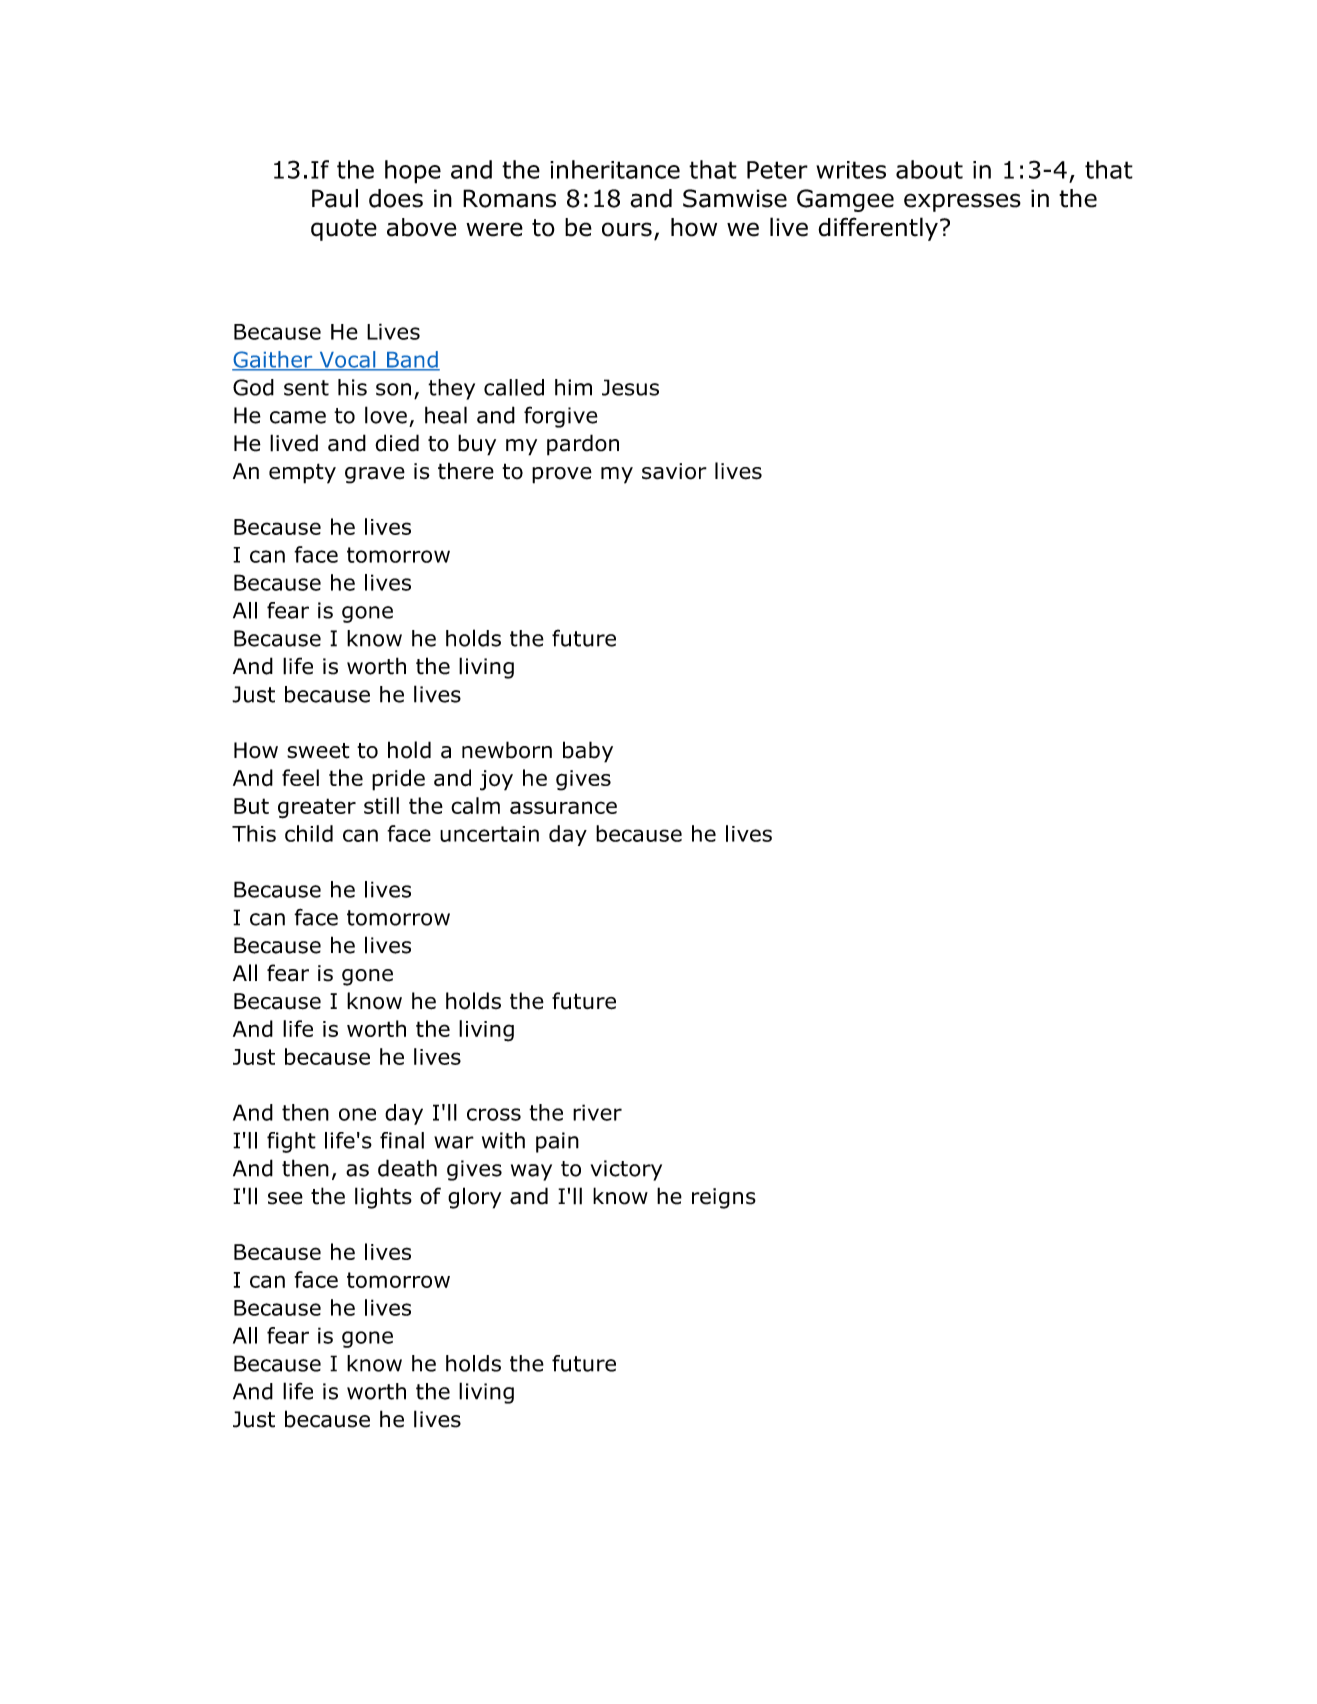 The width and height of the image is (1317, 1704). Describe the element at coordinates (626, 1170) in the image. I see `victory` at that location.
